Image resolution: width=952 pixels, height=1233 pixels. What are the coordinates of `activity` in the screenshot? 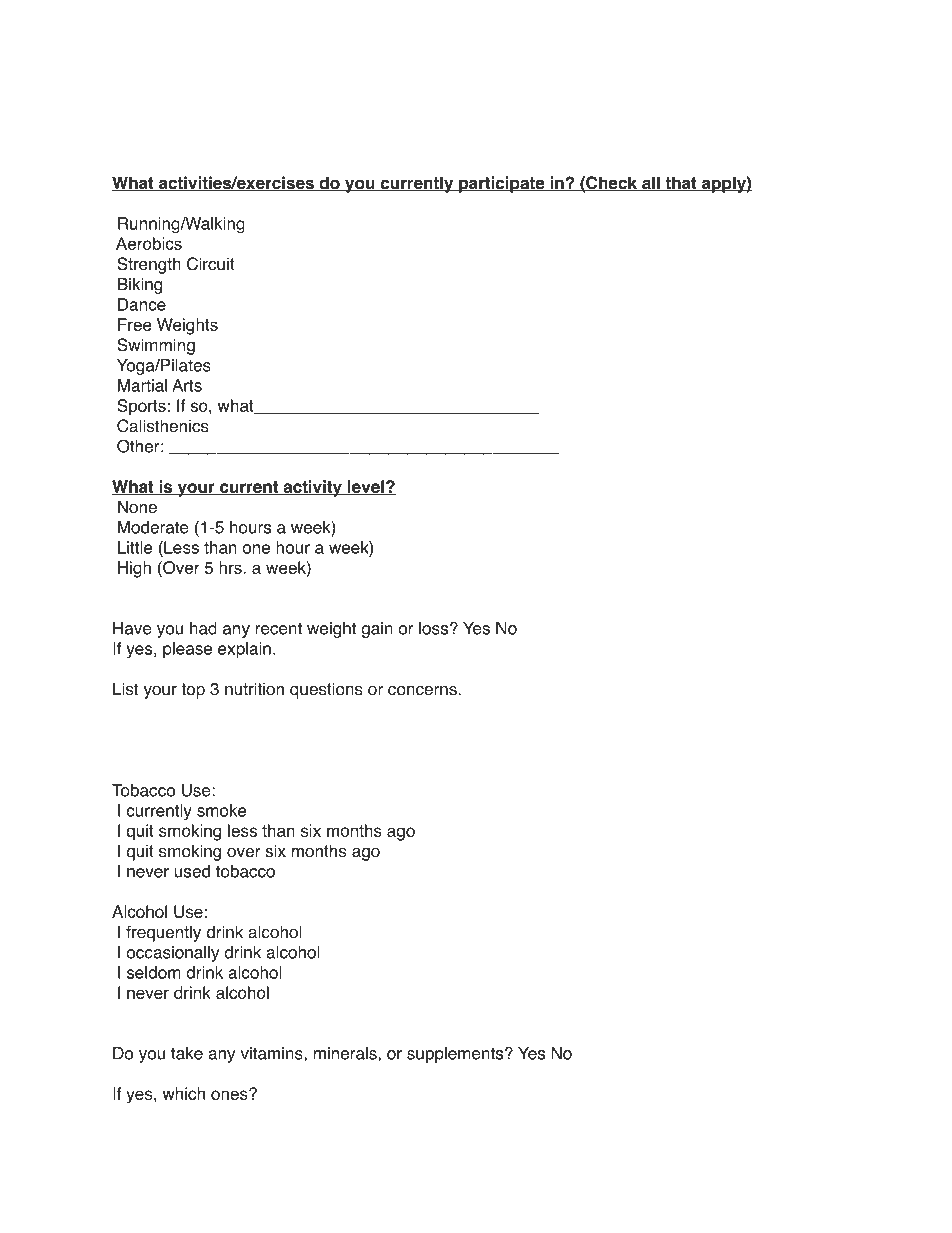 It's located at (312, 488).
